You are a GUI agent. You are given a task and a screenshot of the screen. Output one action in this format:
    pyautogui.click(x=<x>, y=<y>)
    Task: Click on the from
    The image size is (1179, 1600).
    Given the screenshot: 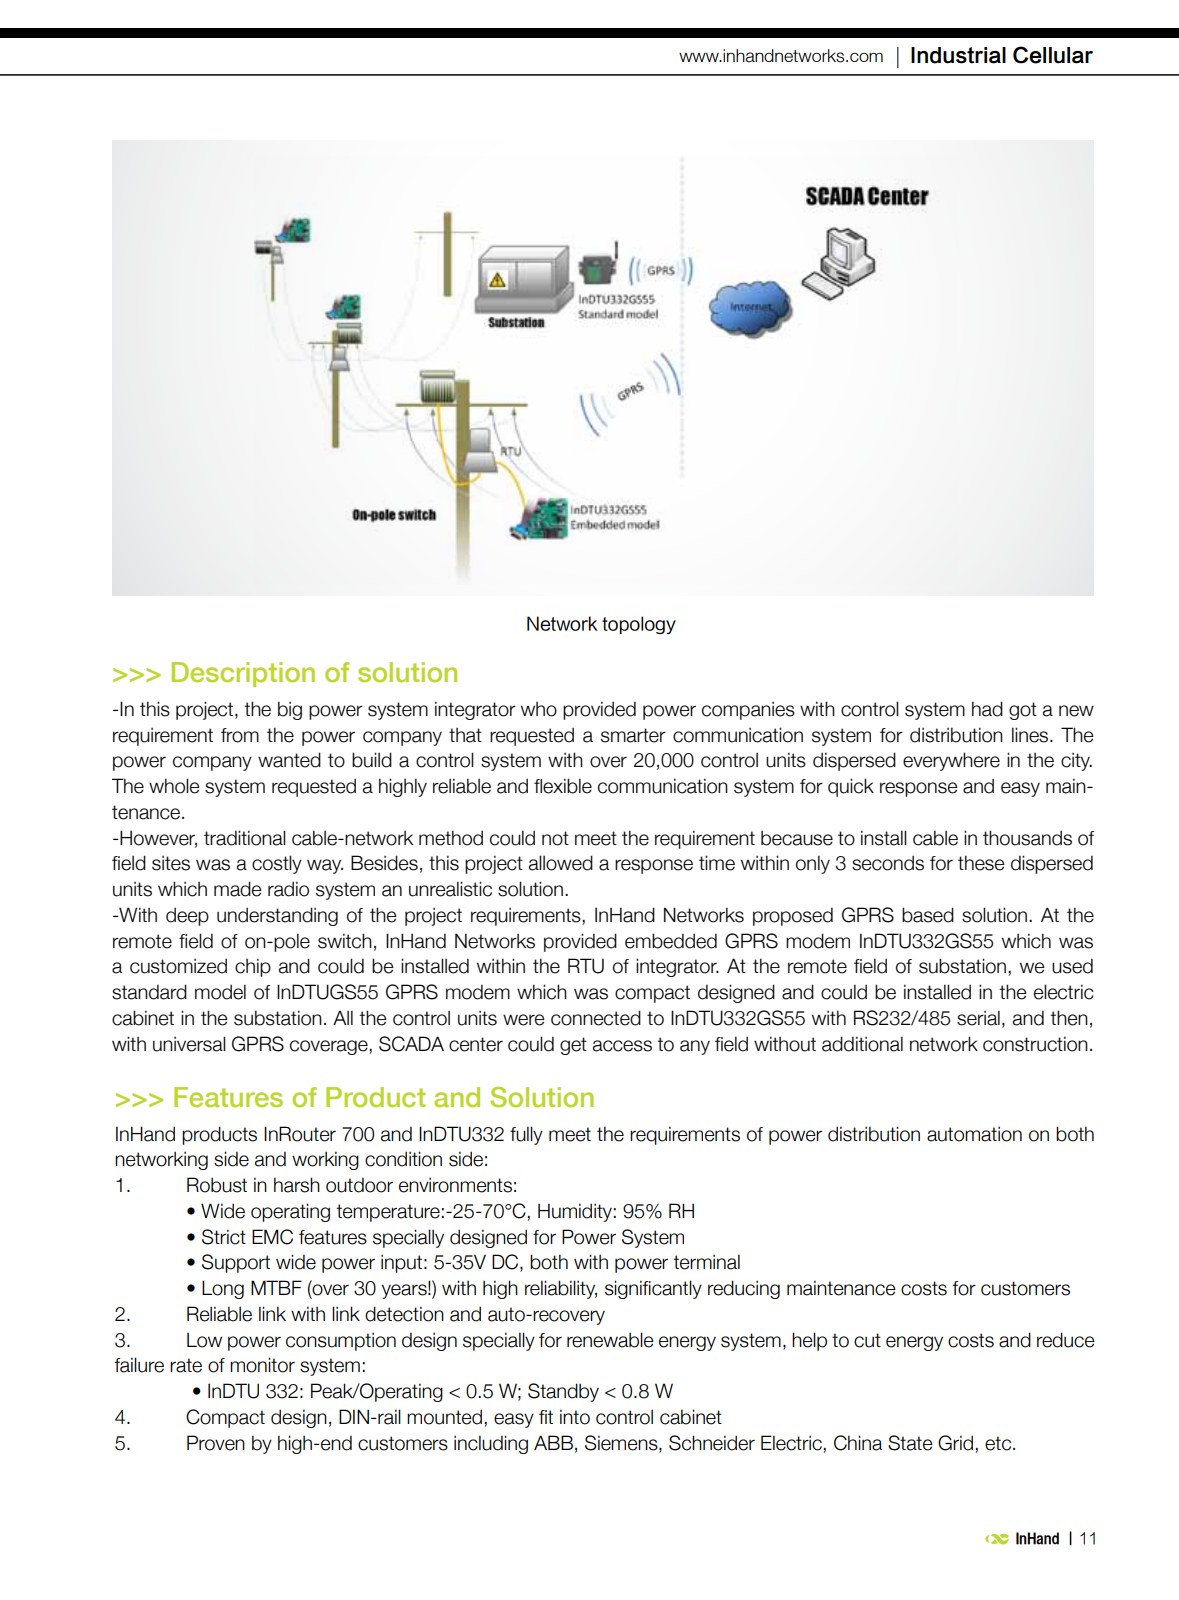 What is the action you would take?
    pyautogui.click(x=240, y=735)
